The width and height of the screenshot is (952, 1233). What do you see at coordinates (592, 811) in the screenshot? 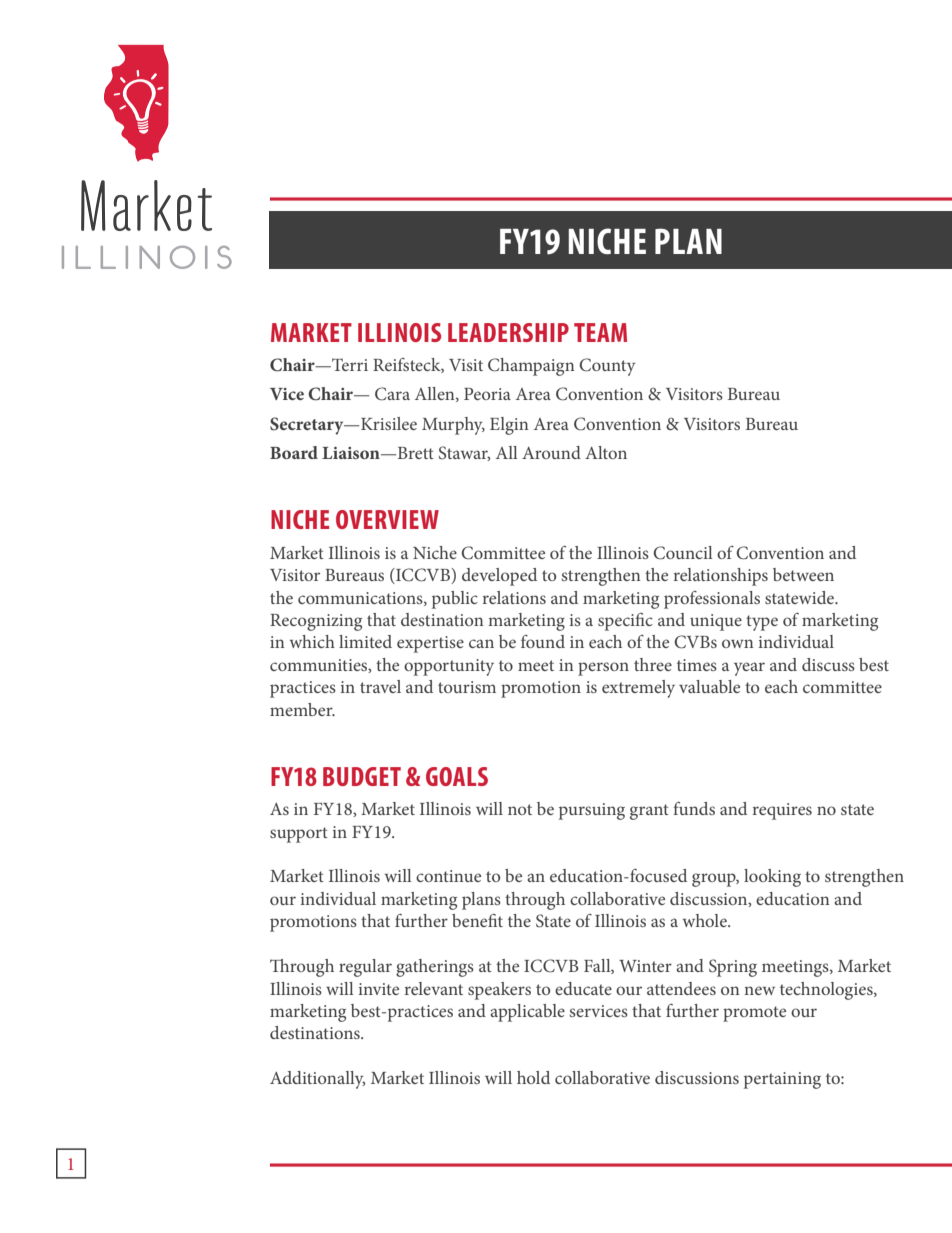
I see `pursuing` at bounding box center [592, 811].
